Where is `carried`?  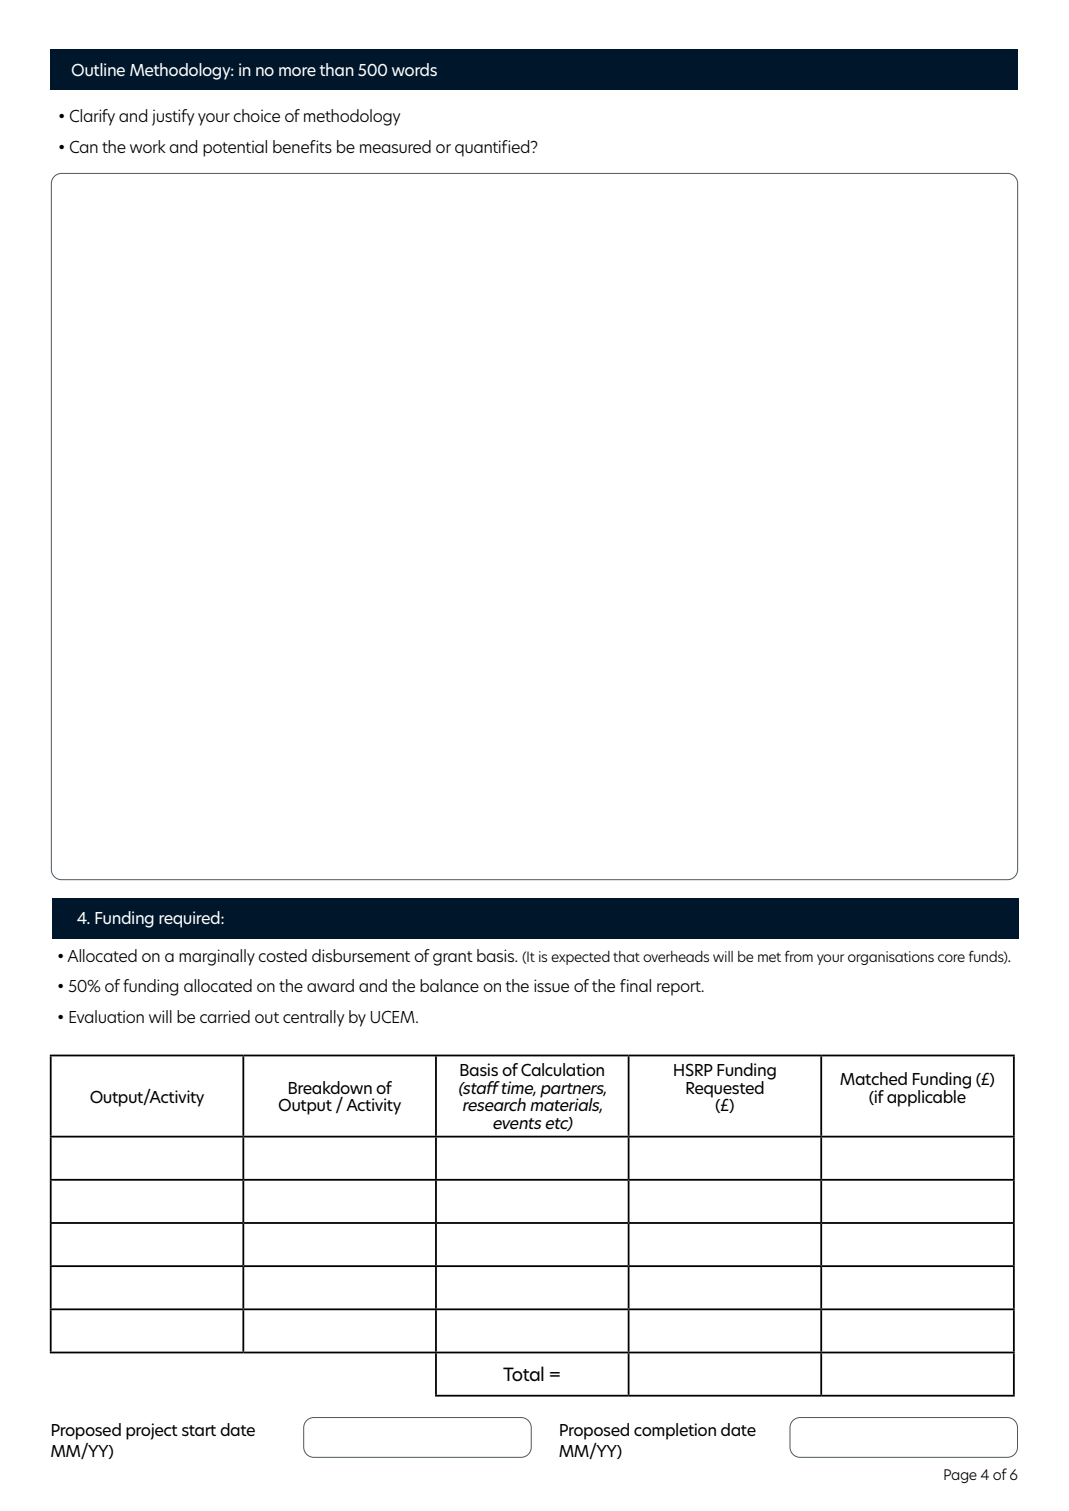 carried is located at coordinates (225, 1016).
